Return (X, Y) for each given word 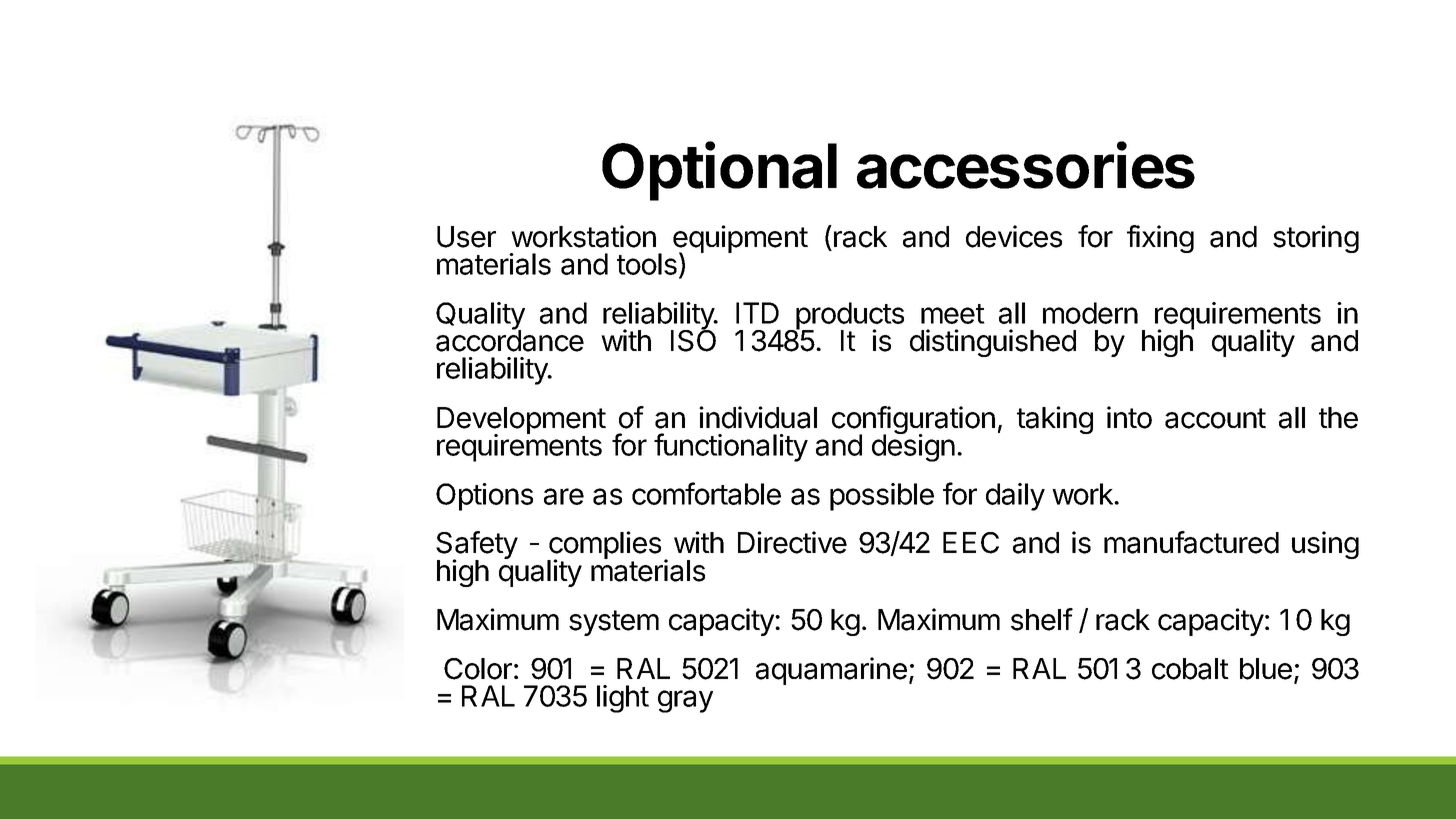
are (564, 496)
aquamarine (831, 671)
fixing (1160, 239)
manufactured (1191, 542)
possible (882, 497)
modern (1090, 313)
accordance (510, 340)
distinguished (993, 343)
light (623, 699)
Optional (719, 171)
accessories (1026, 165)
